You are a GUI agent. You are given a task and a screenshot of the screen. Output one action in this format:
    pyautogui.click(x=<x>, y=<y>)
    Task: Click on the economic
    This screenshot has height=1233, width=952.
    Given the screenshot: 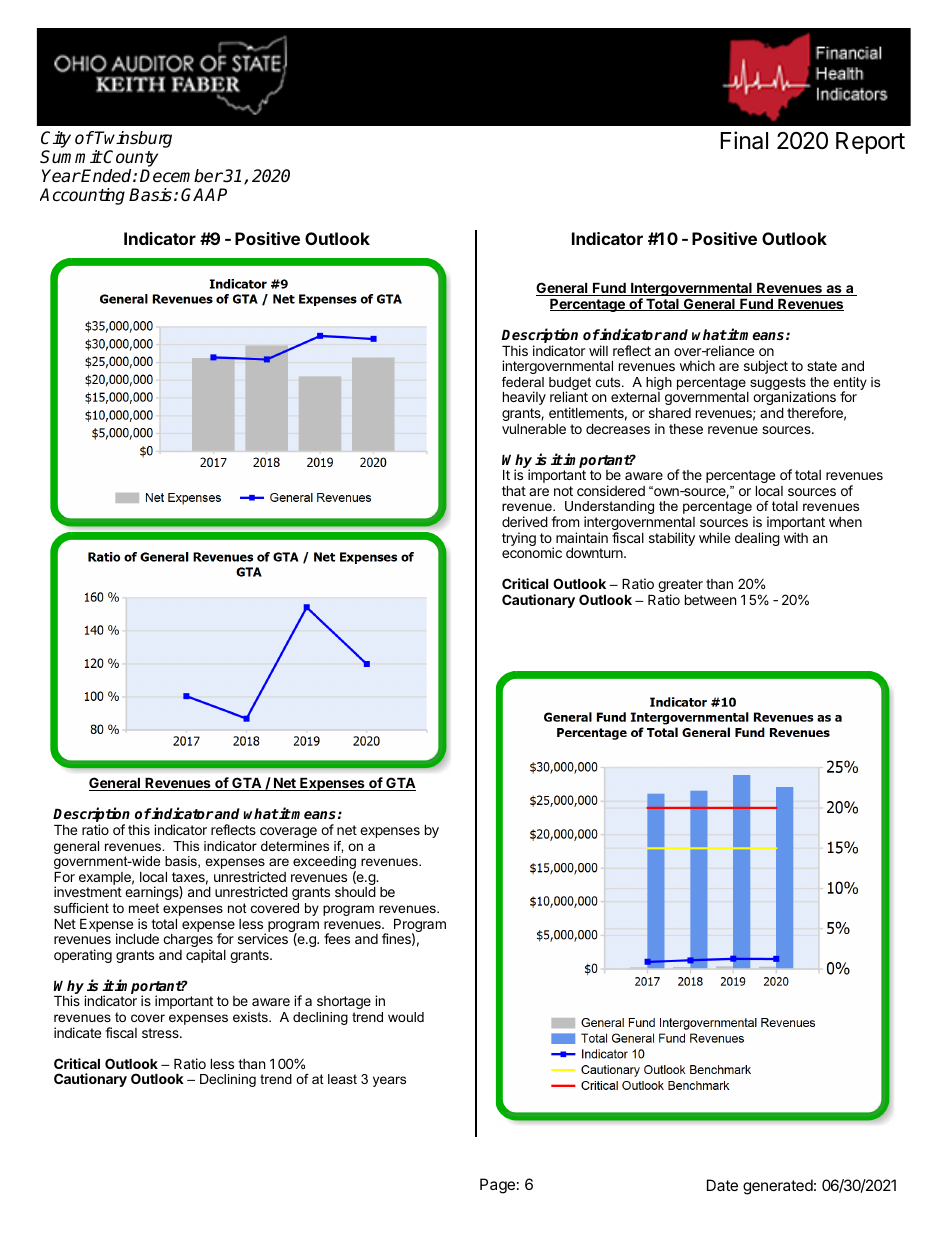 What is the action you would take?
    pyautogui.click(x=532, y=552)
